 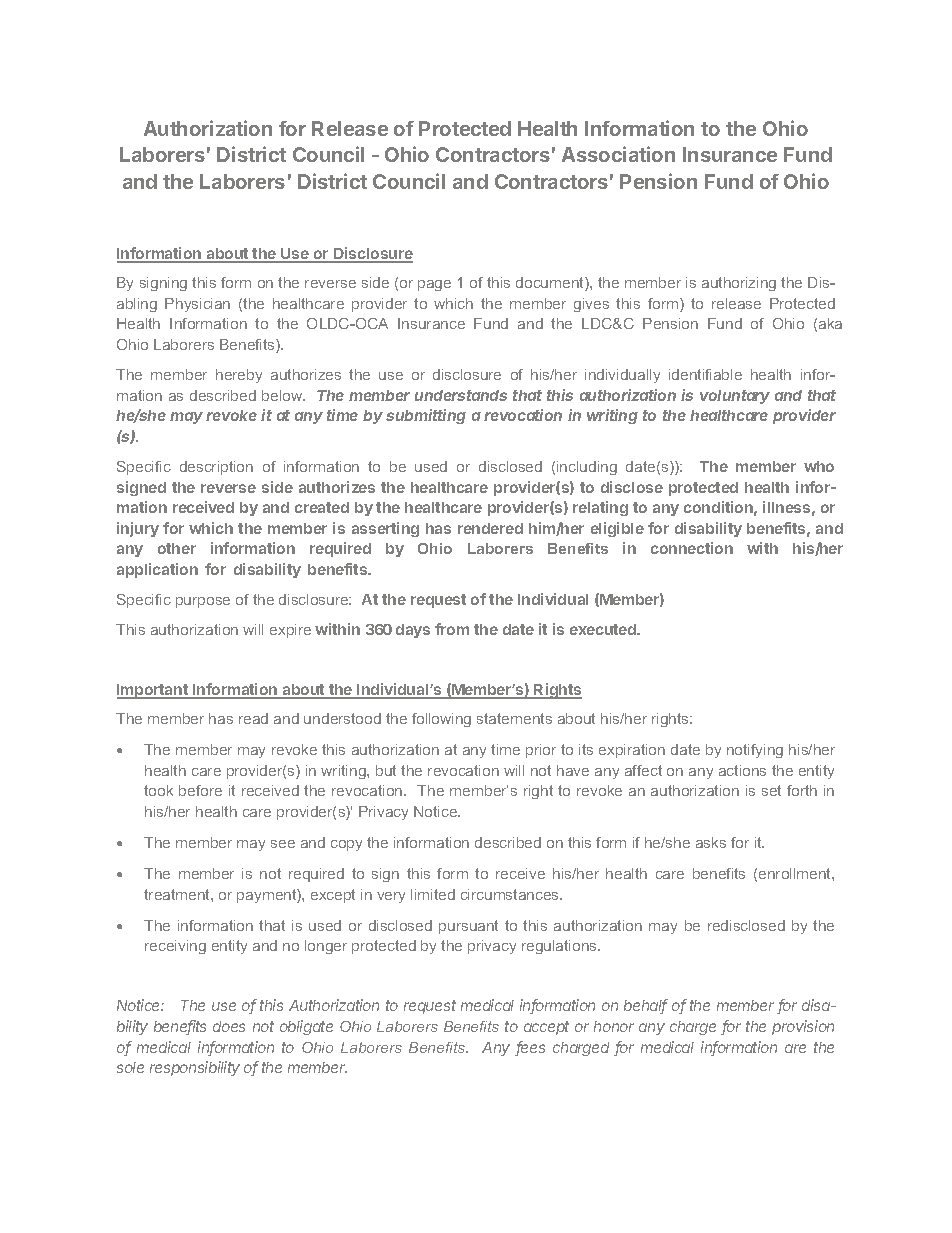 I want to click on authorizing, so click(x=739, y=284).
